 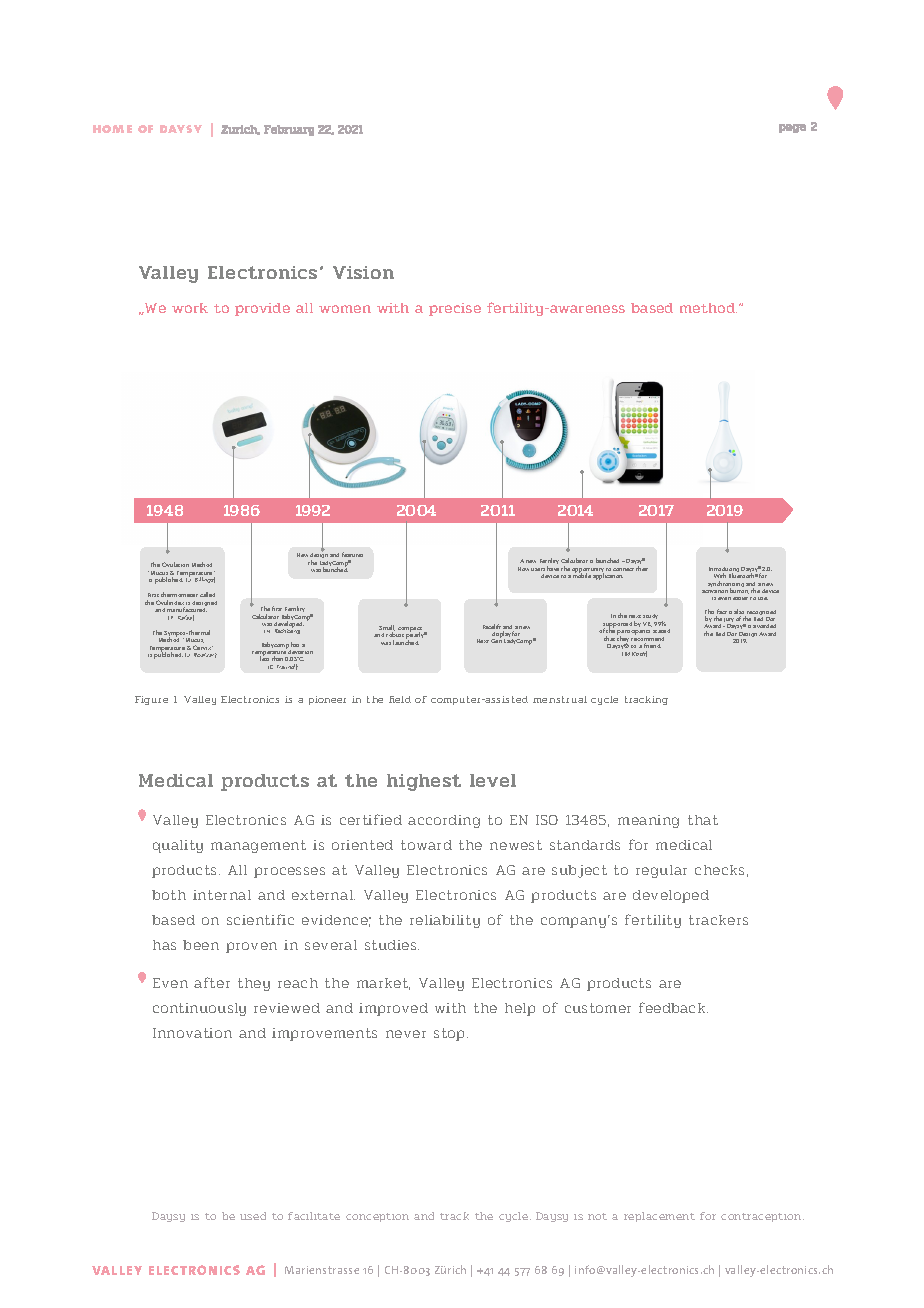 What do you see at coordinates (492, 626) in the screenshot?
I see `Facelift` at bounding box center [492, 626].
